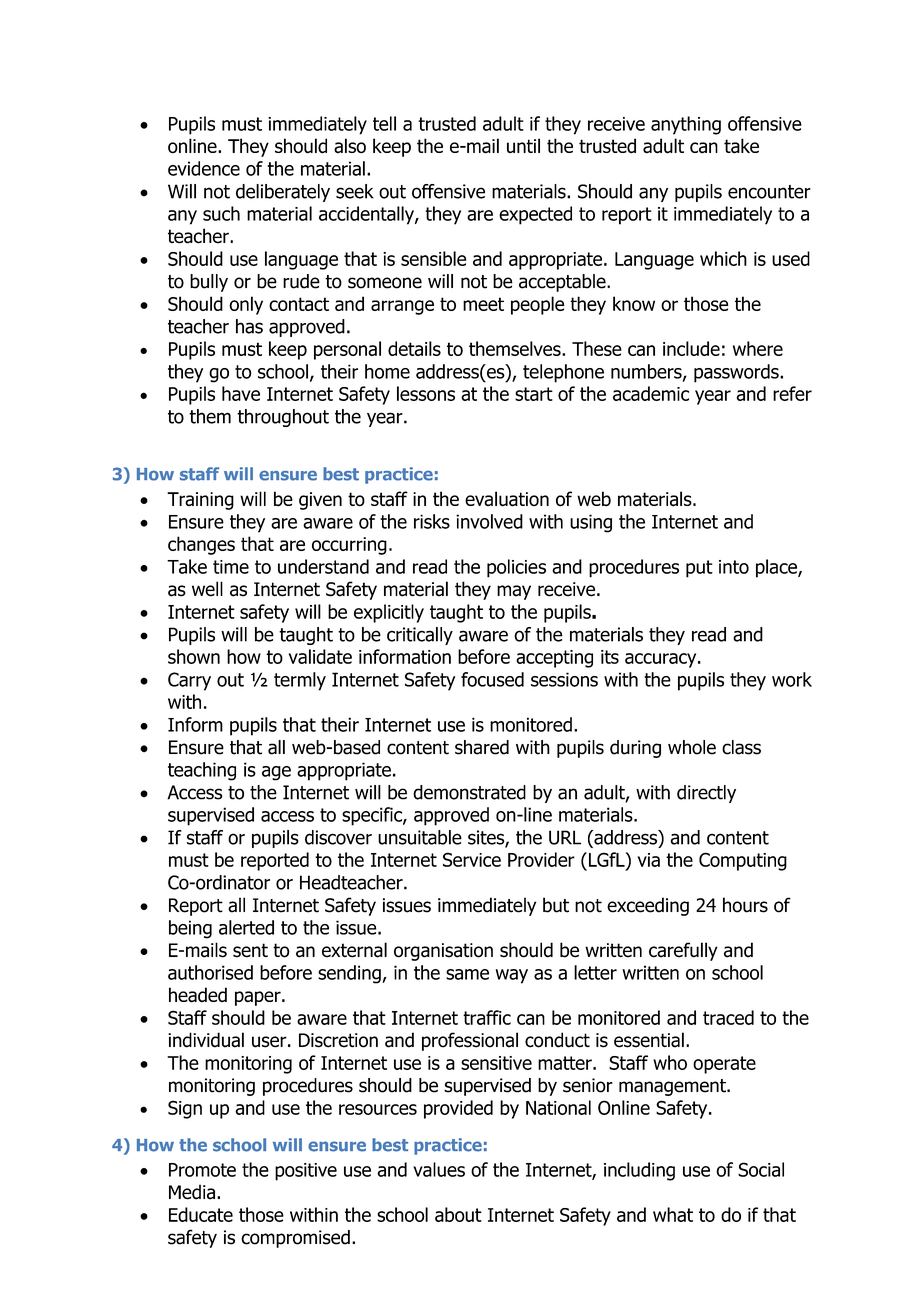  I want to click on Service, so click(472, 859).
